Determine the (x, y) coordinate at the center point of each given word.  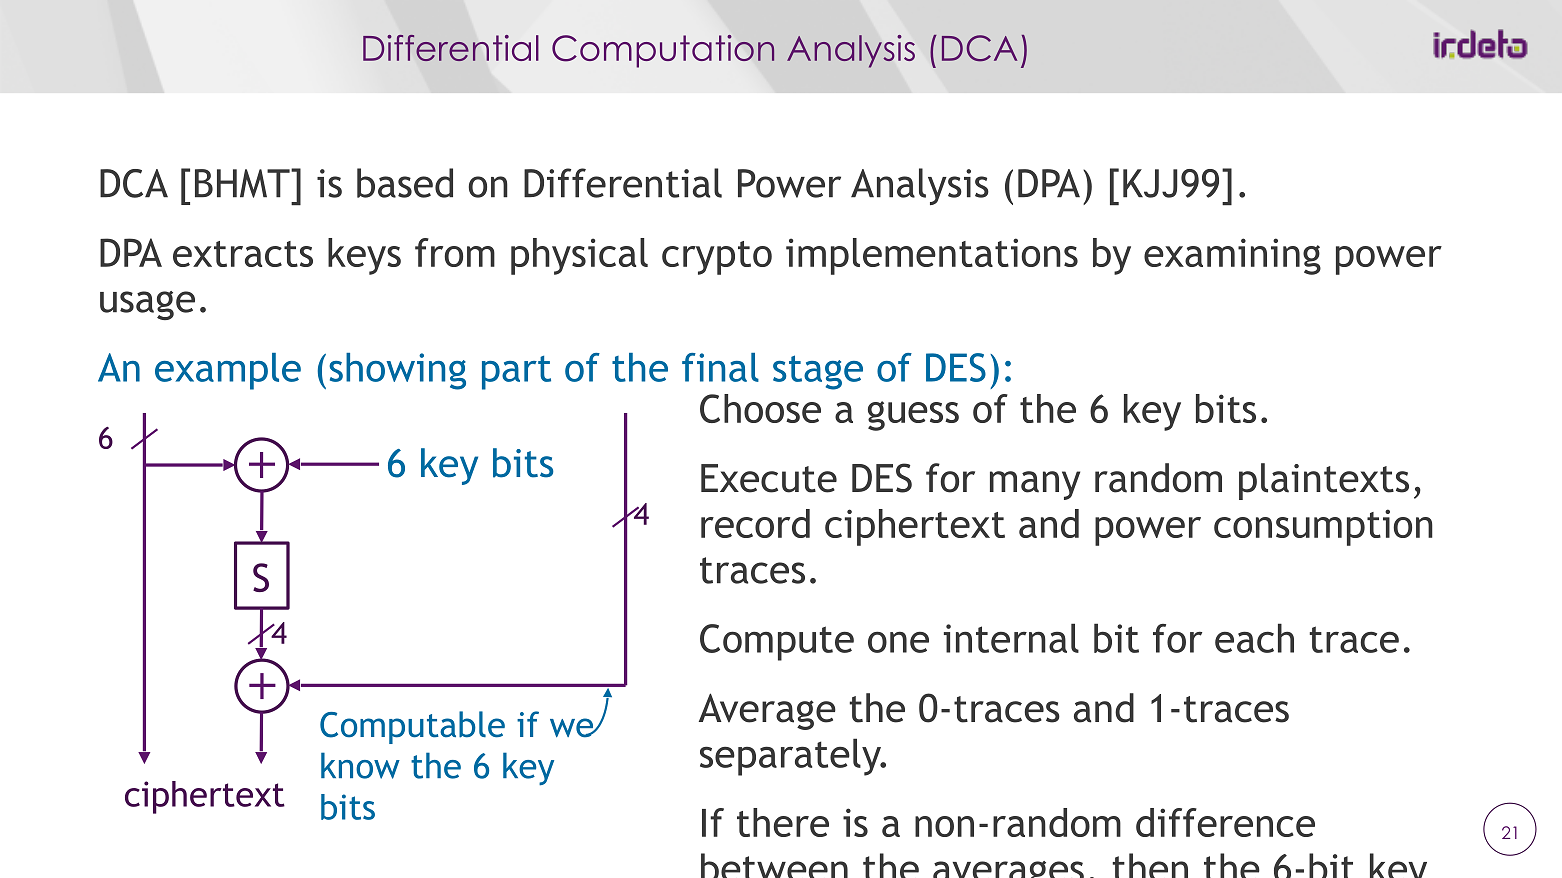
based (405, 183)
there (783, 822)
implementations (932, 256)
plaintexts (1324, 481)
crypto (717, 258)
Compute (777, 642)
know (360, 765)
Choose (760, 408)
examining (1232, 256)
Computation (663, 51)
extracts (243, 254)
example (228, 371)
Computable (412, 727)
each (1254, 638)
